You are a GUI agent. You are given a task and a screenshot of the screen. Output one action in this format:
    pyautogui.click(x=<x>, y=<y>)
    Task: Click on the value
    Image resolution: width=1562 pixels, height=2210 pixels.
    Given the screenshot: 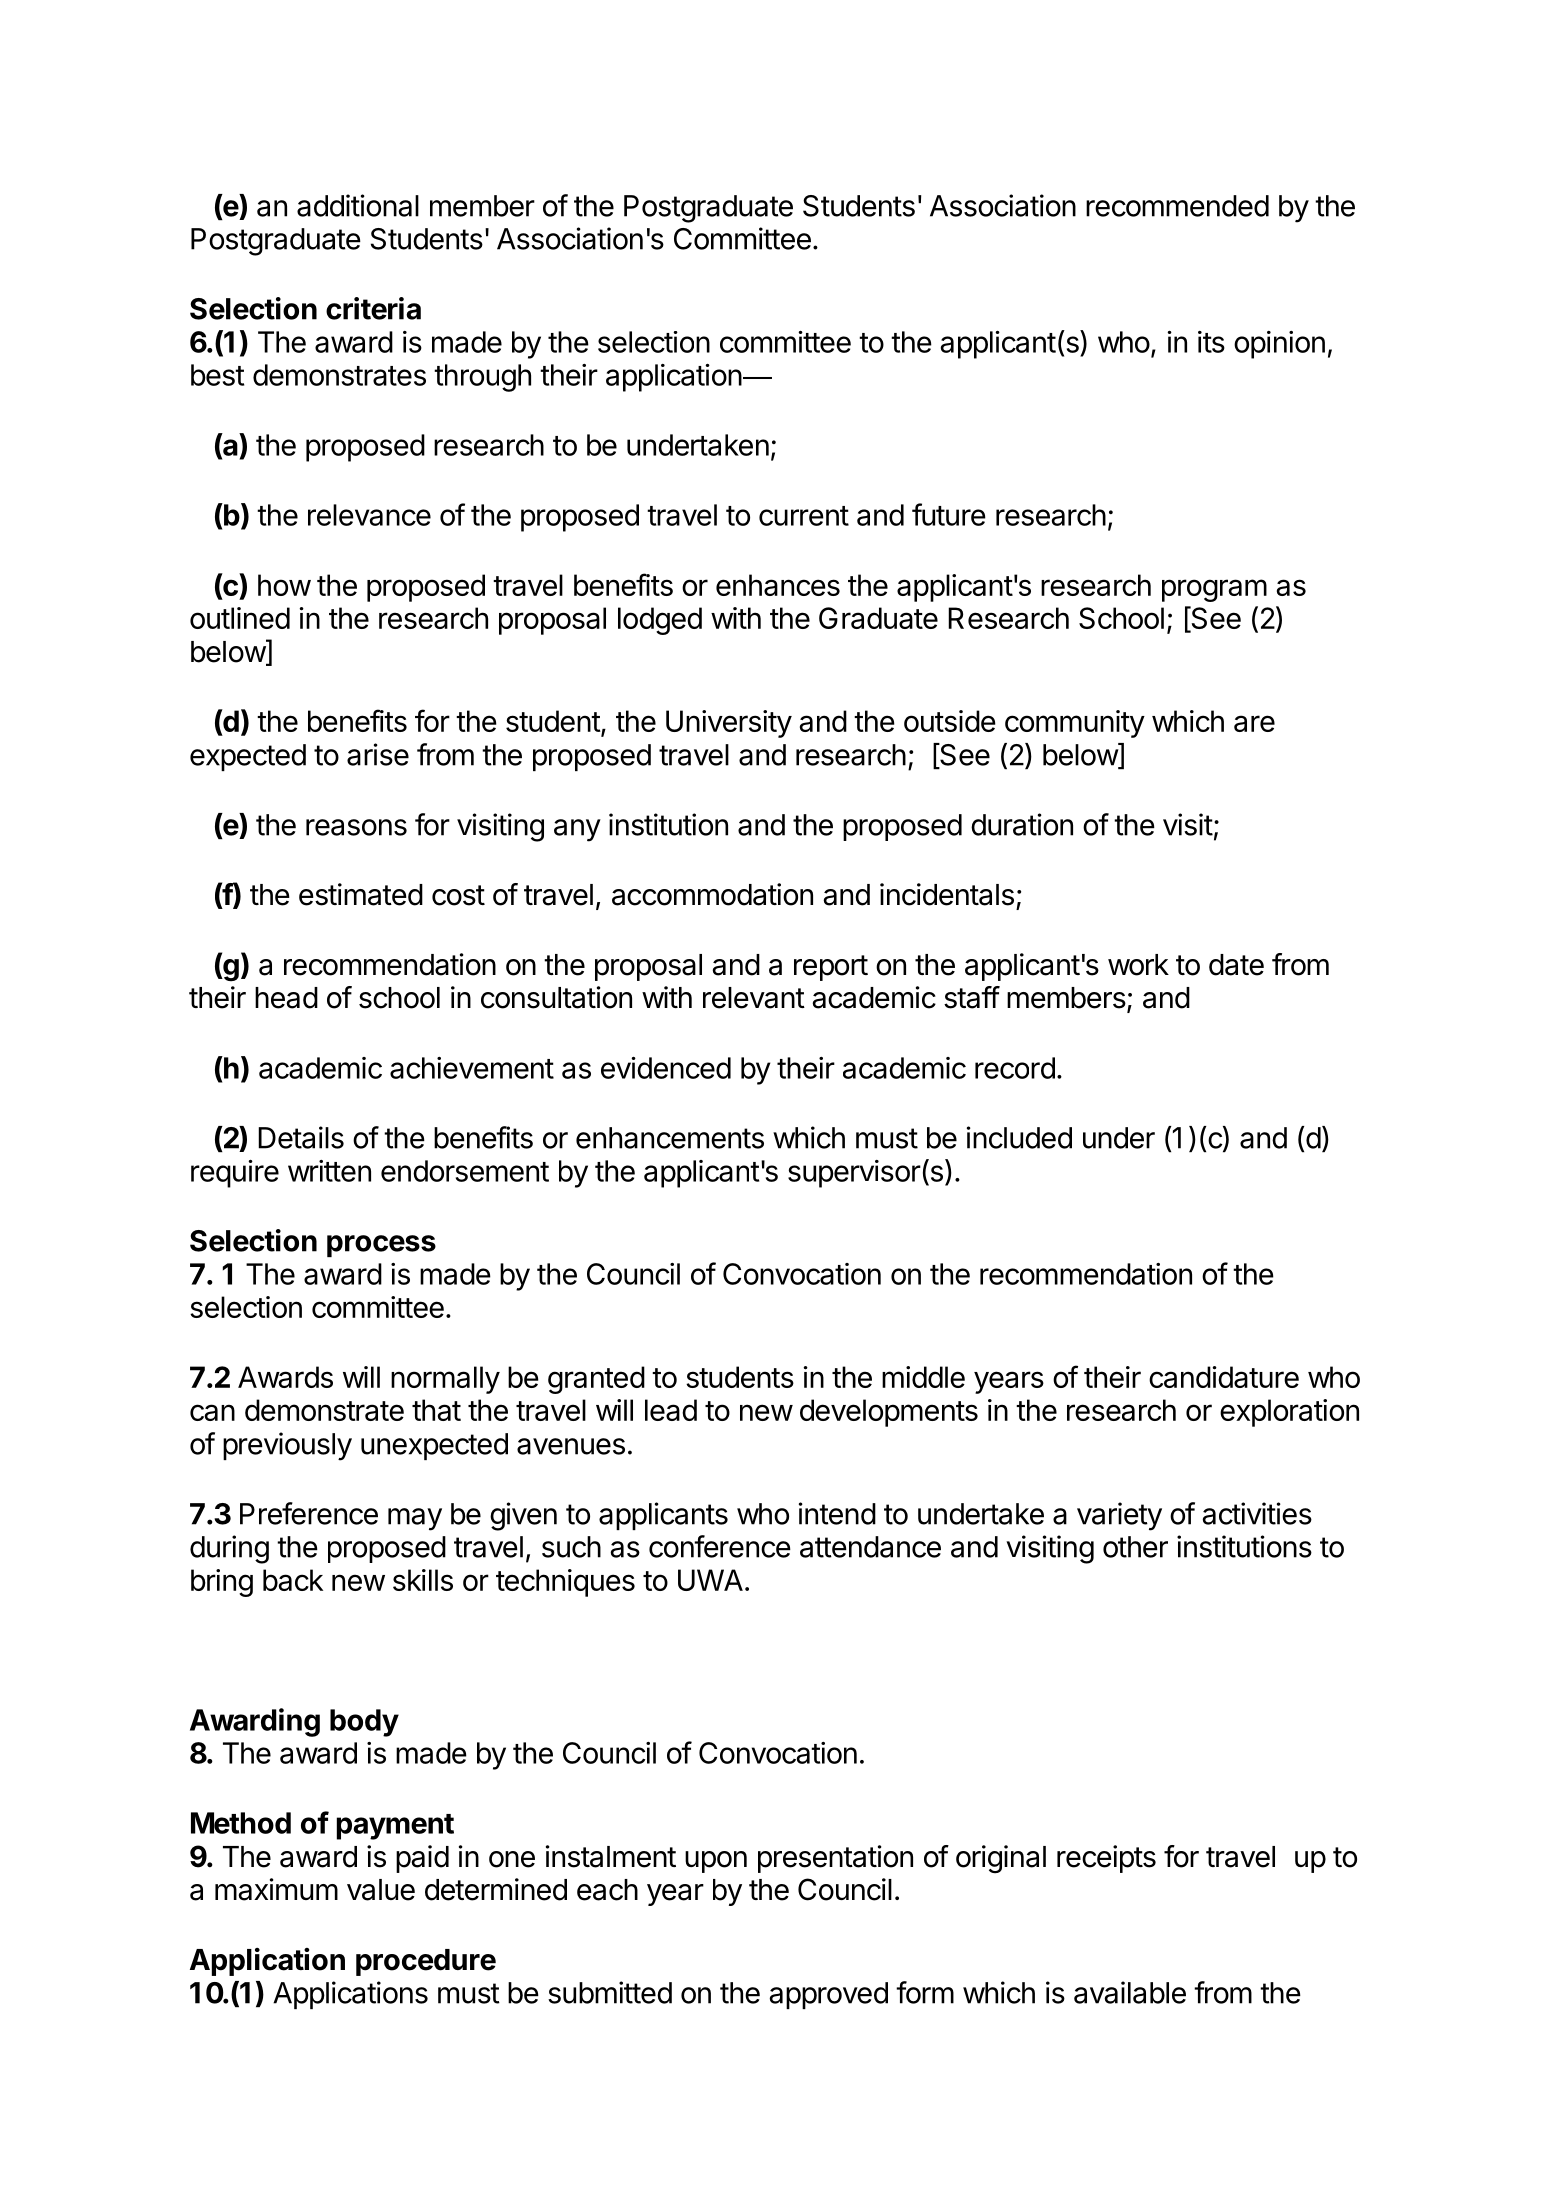 What is the action you would take?
    pyautogui.click(x=381, y=1890)
